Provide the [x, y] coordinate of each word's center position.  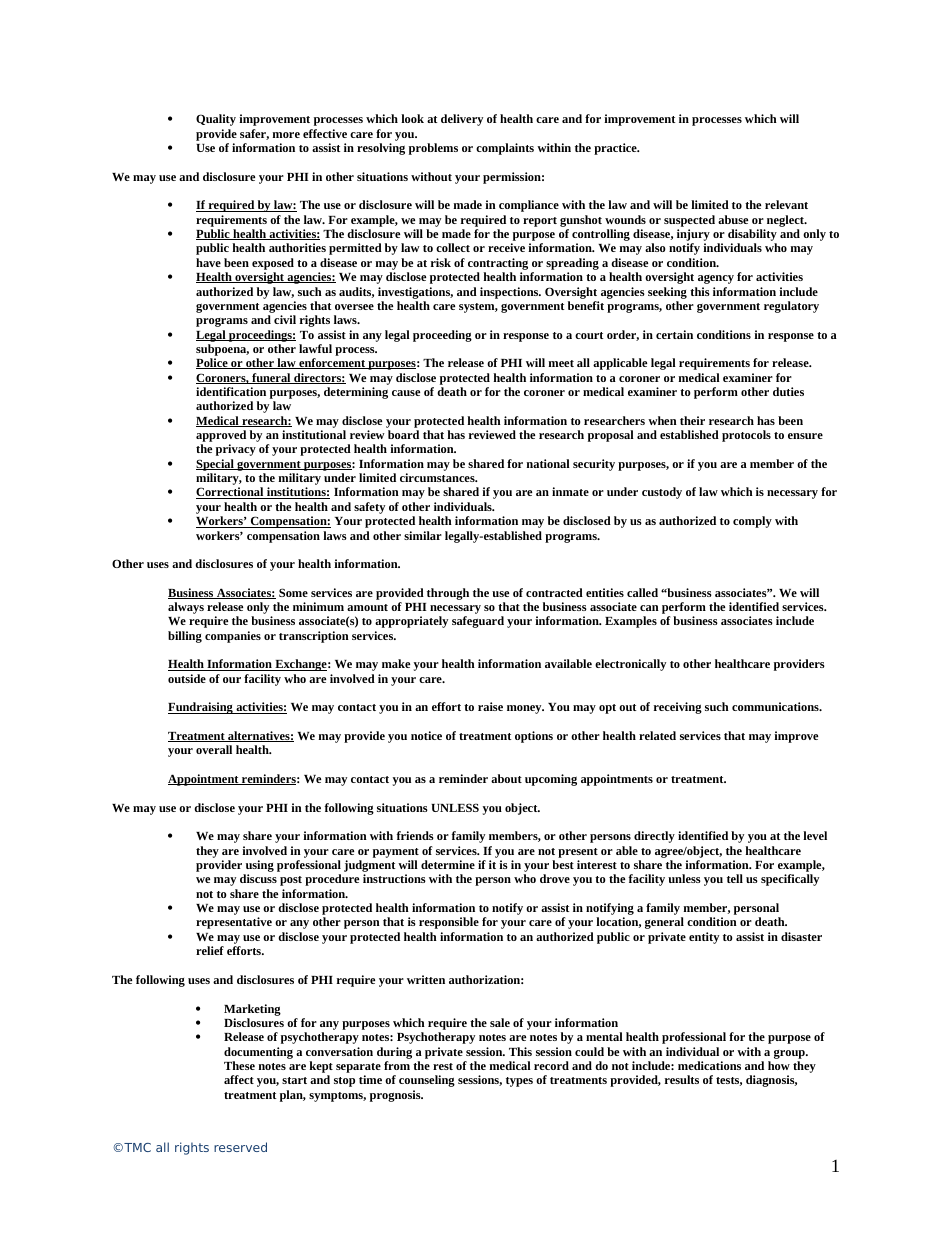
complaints [505, 149]
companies [233, 637]
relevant [786, 204]
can [649, 608]
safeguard [478, 622]
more [286, 135]
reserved [240, 1147]
